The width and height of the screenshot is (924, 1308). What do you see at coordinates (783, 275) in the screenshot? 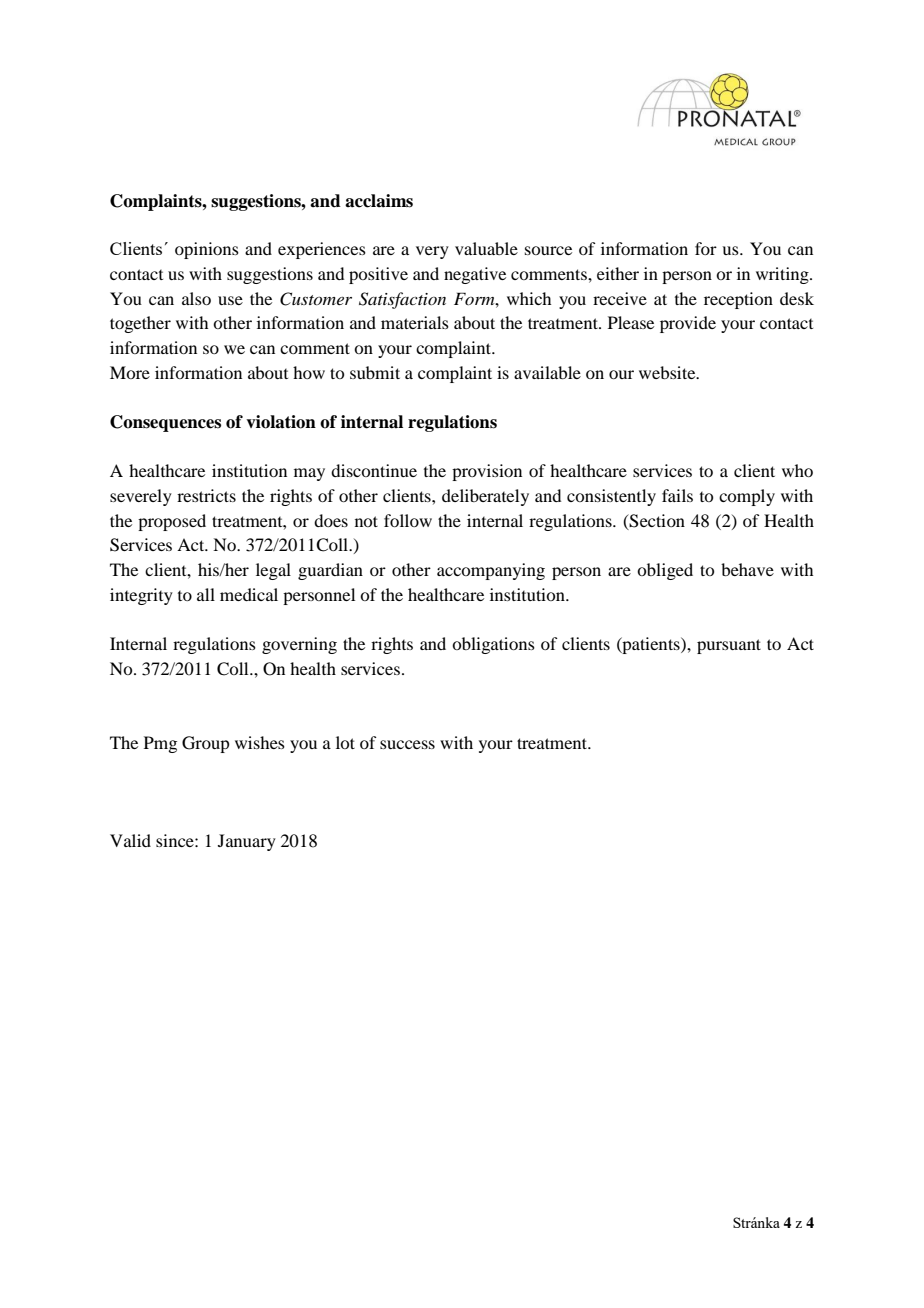
I see `writing` at bounding box center [783, 275].
